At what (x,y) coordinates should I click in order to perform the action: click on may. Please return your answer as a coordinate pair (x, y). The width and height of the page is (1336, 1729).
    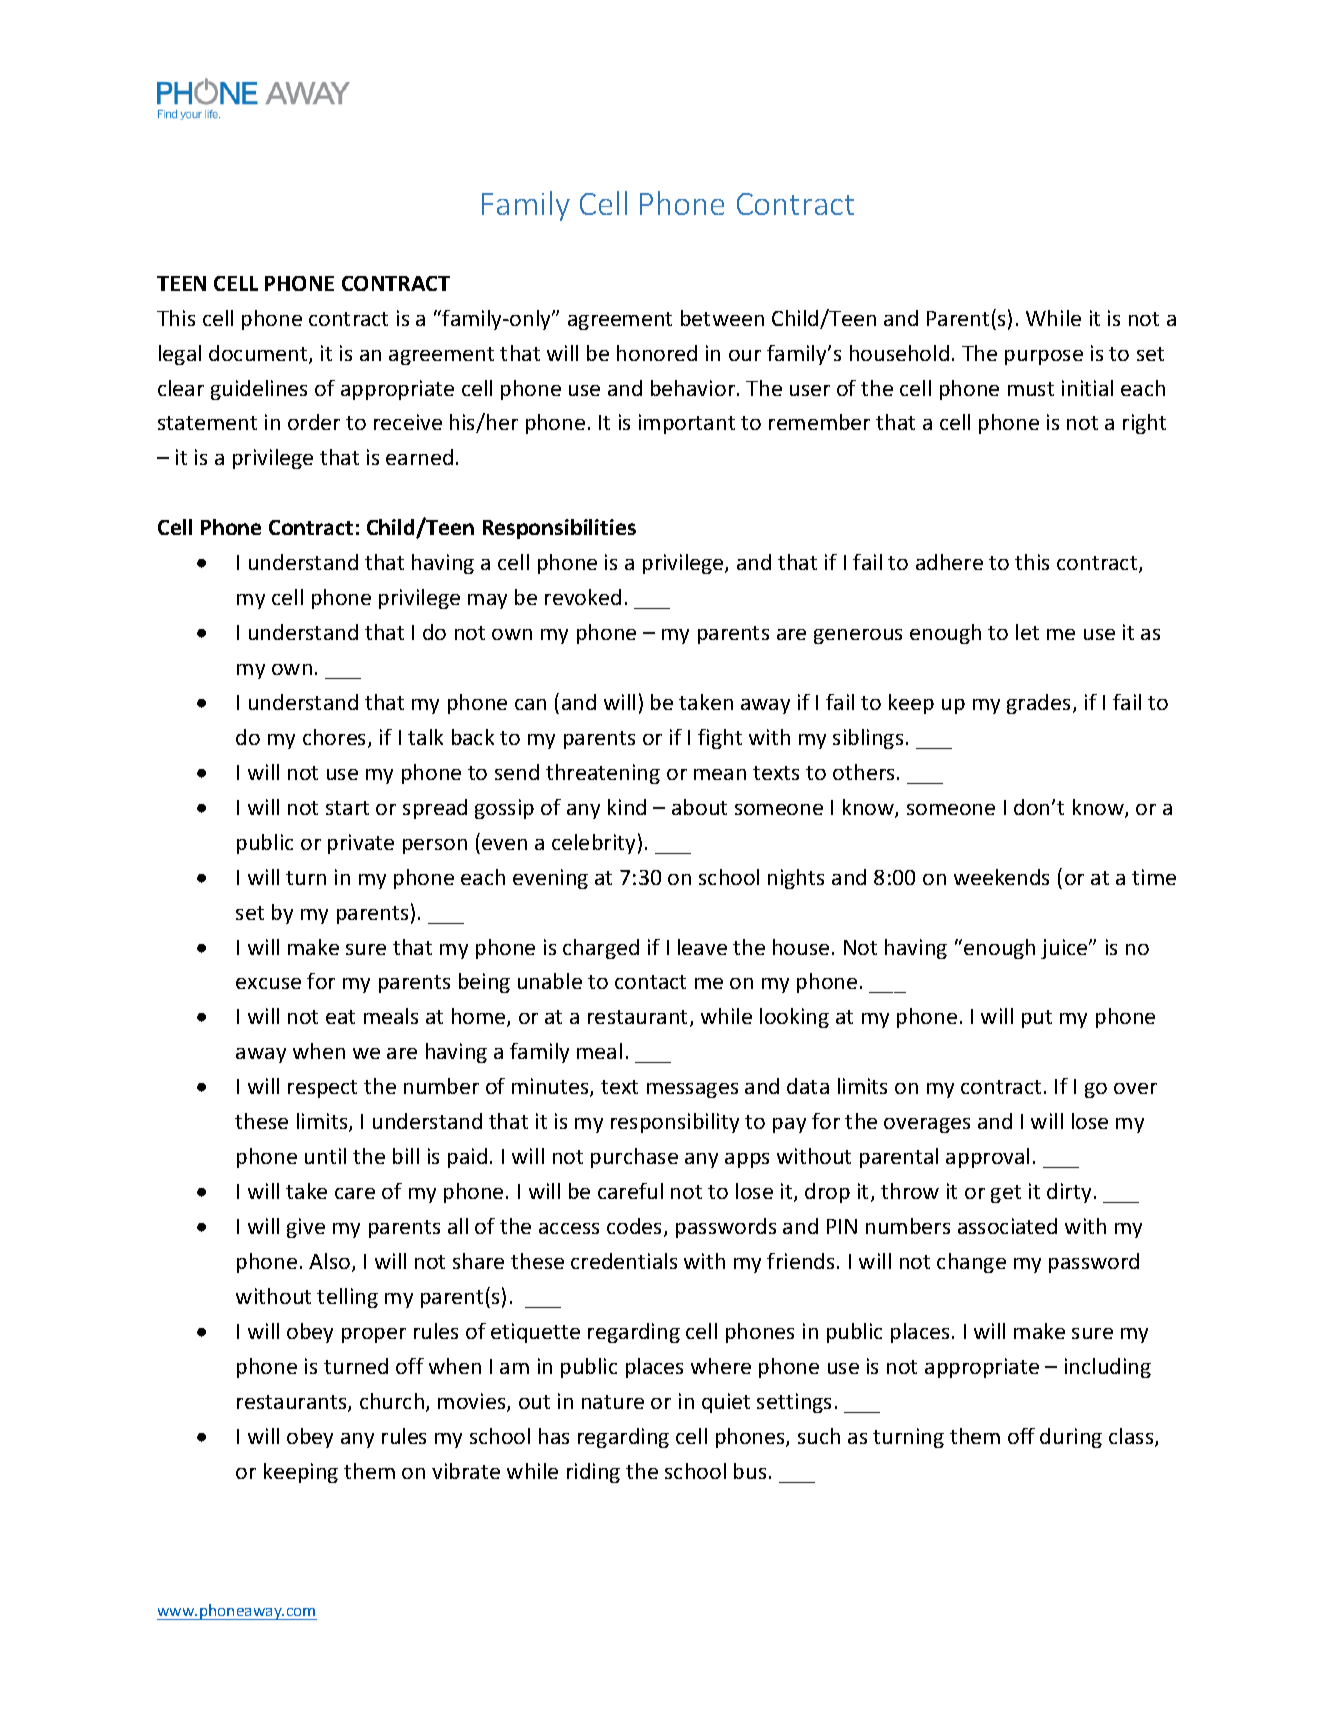
    Looking at the image, I should click on (487, 601).
